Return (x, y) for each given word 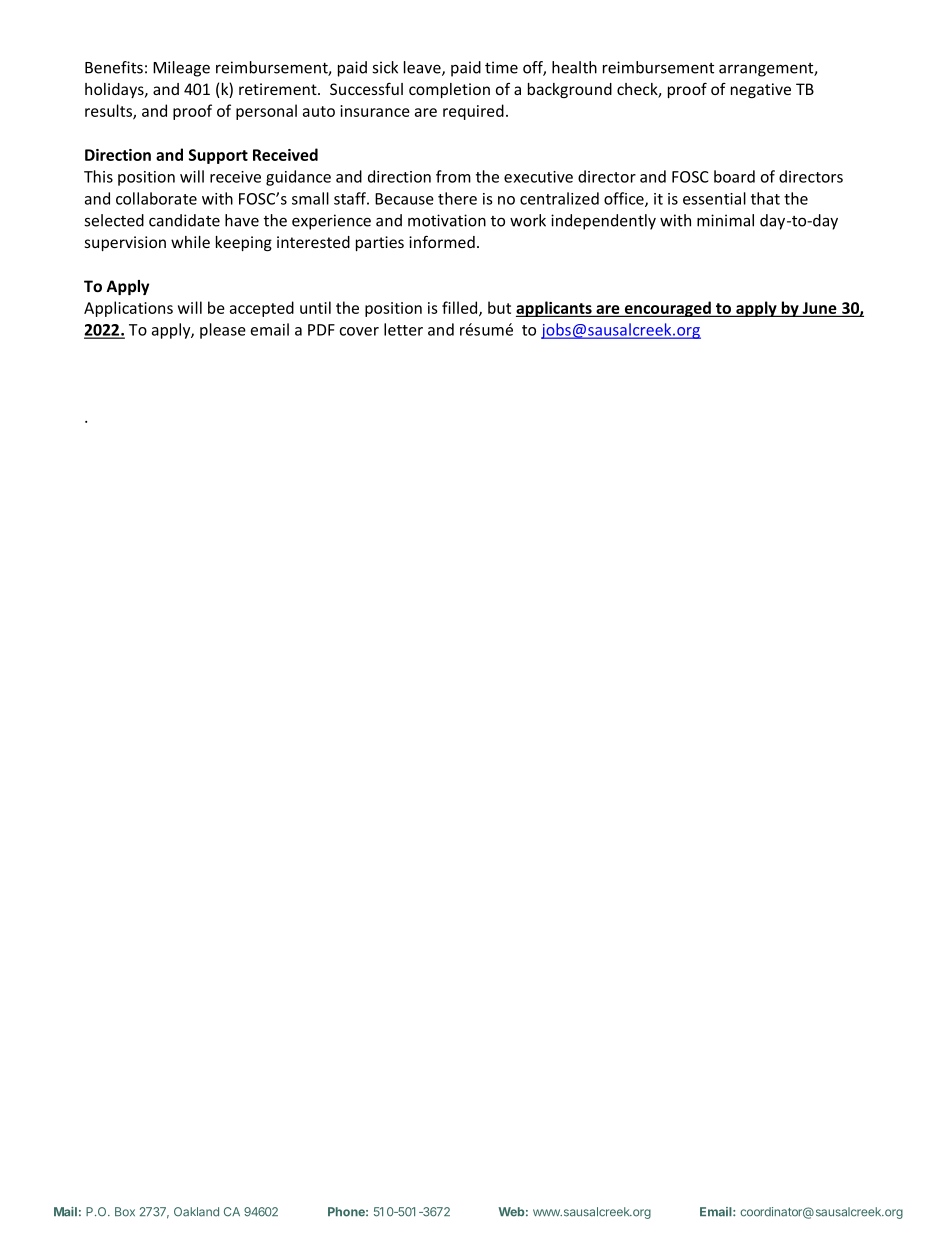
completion (449, 90)
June (819, 309)
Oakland (196, 1212)
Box (125, 1212)
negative (761, 90)
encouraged (667, 309)
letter (403, 329)
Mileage (181, 69)
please (223, 331)
